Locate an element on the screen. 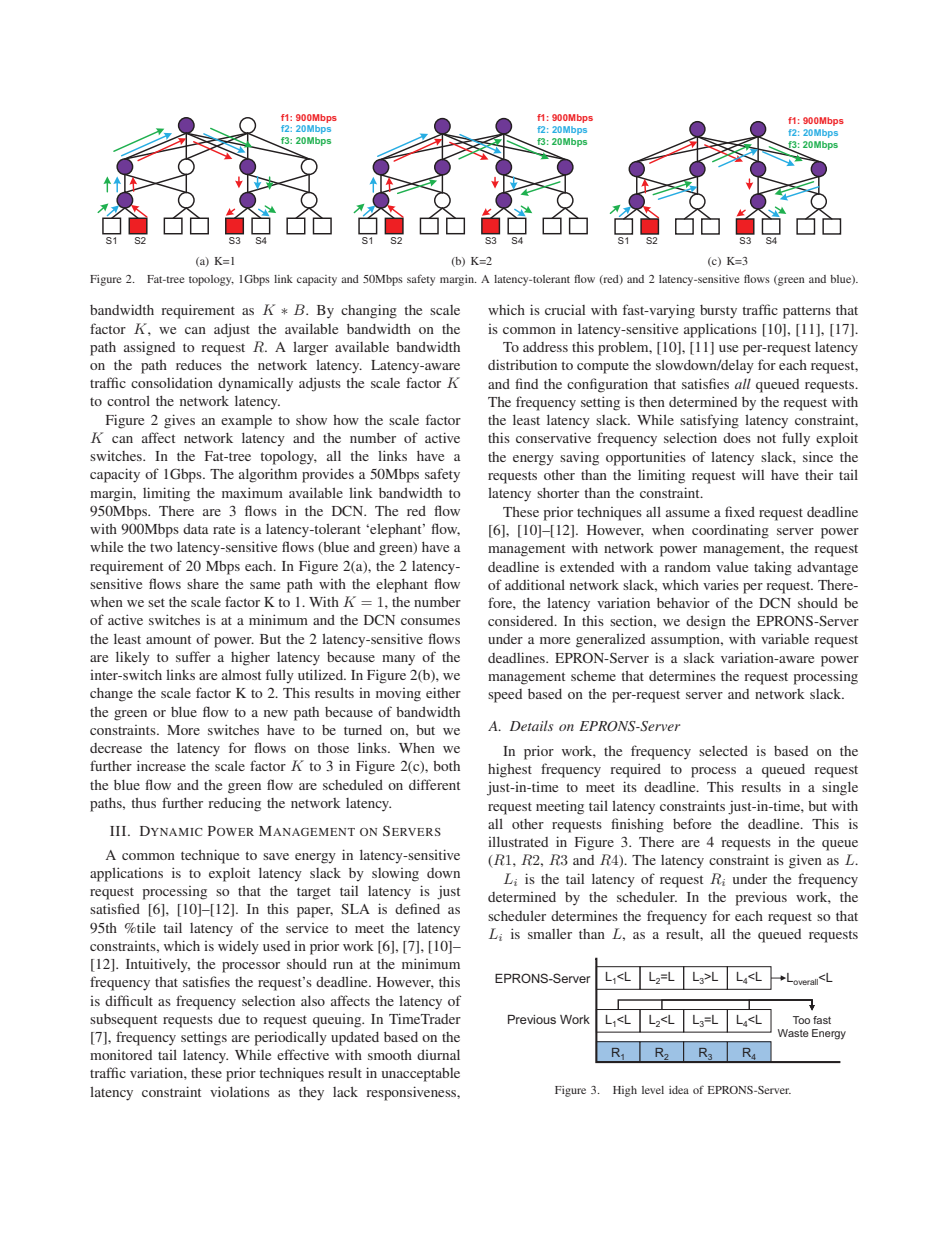 Image resolution: width=952 pixels, height=1233 pixels. taking is located at coordinates (773, 568).
